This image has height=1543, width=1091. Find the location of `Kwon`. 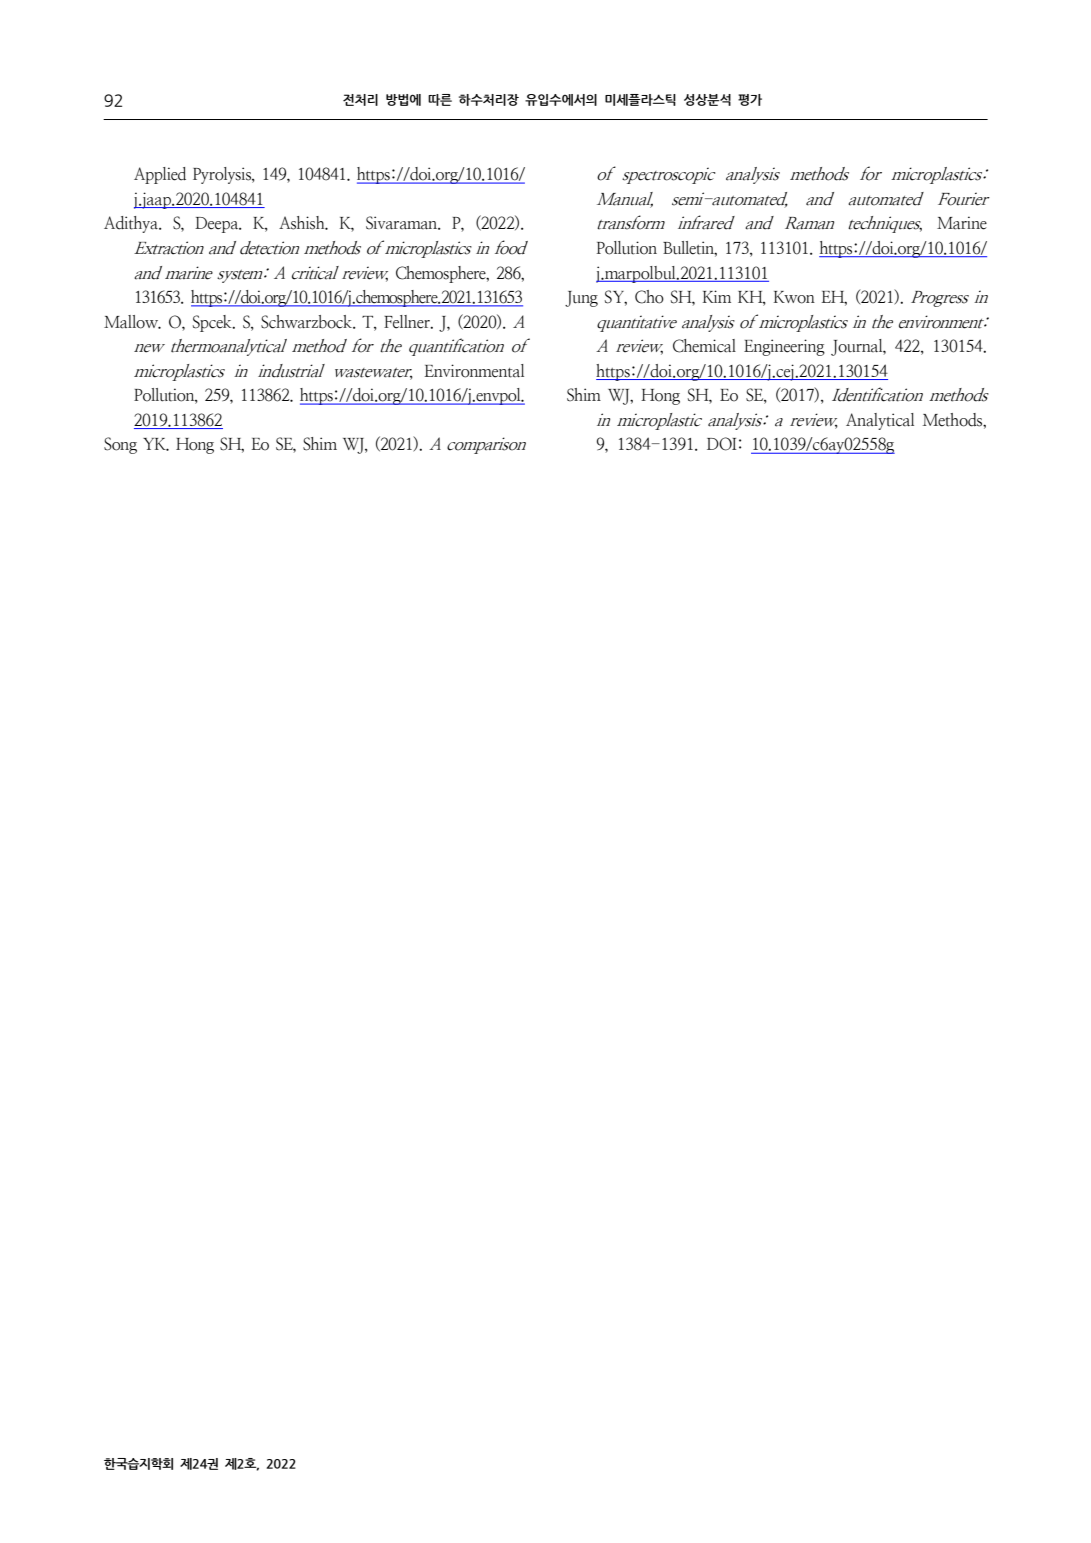

Kwon is located at coordinates (794, 297).
